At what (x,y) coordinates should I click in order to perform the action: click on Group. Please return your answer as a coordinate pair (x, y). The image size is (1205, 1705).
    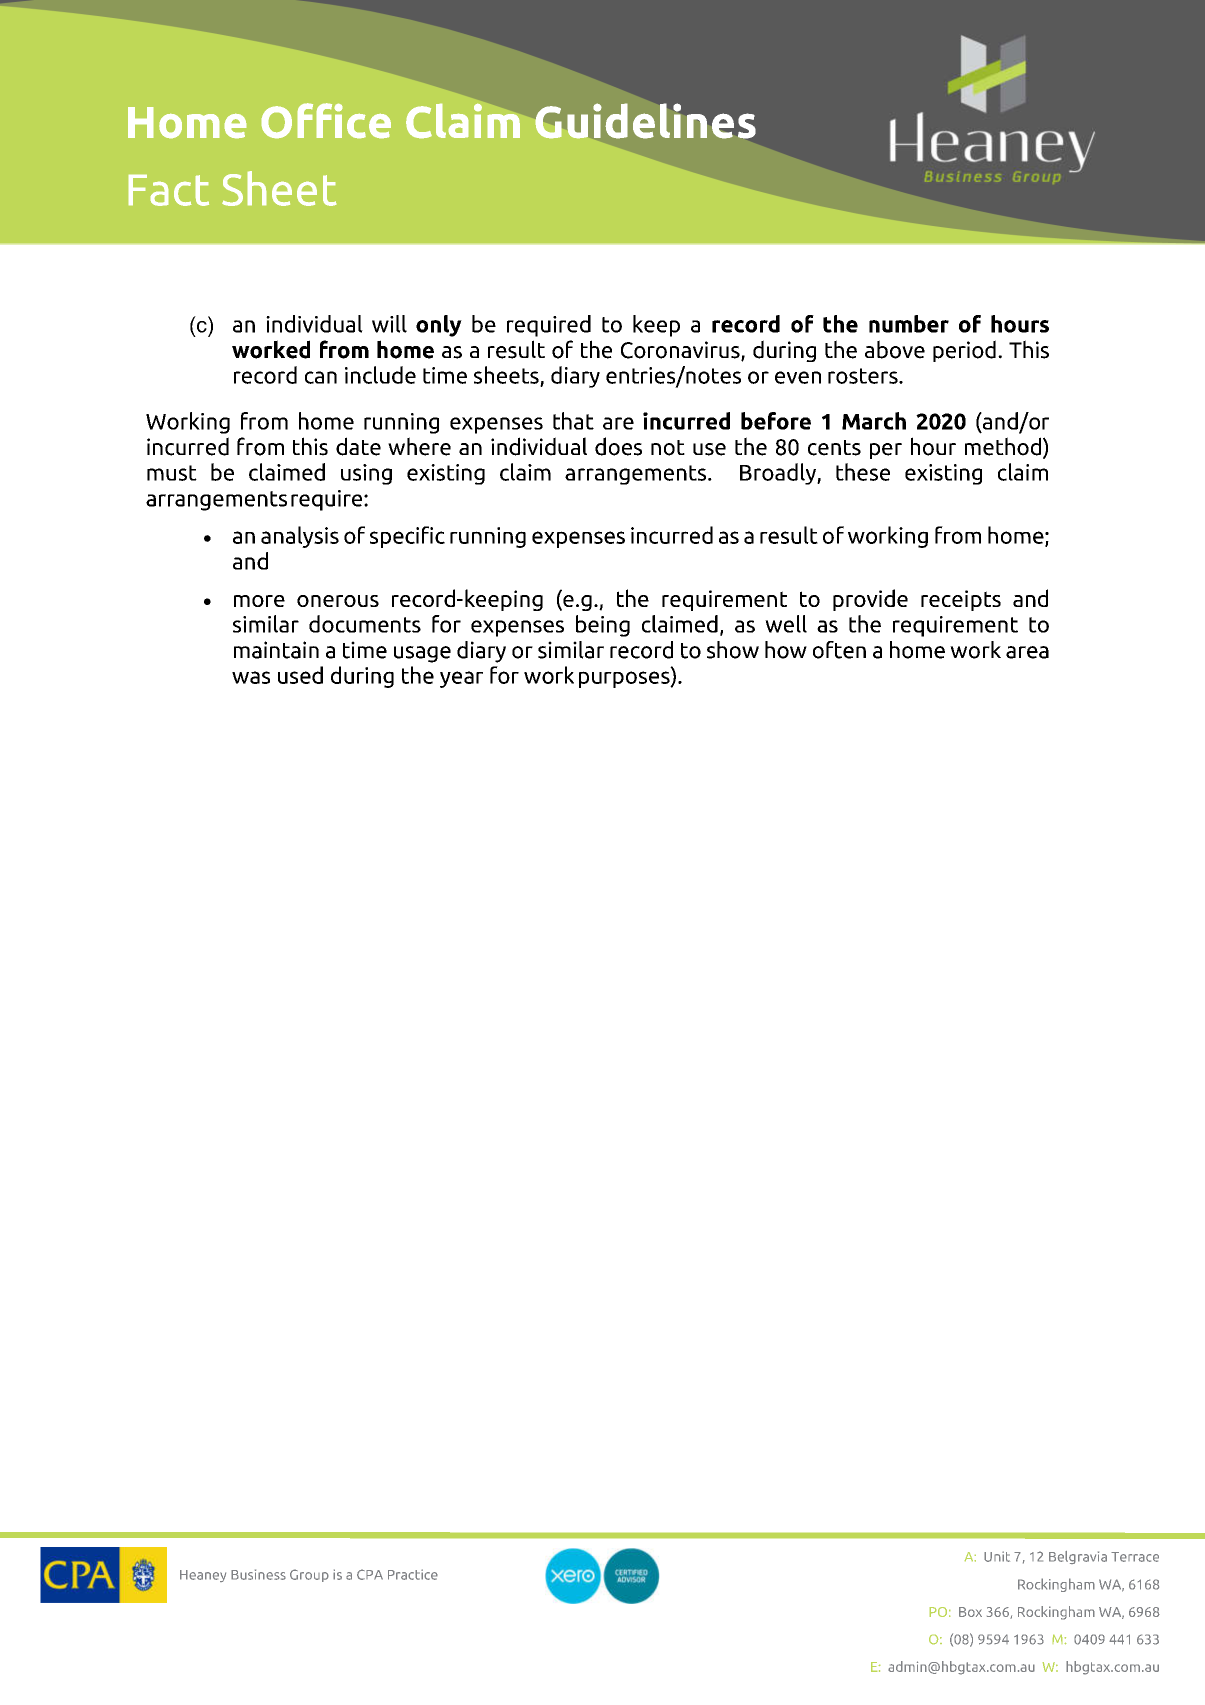
    Looking at the image, I should click on (309, 1575).
